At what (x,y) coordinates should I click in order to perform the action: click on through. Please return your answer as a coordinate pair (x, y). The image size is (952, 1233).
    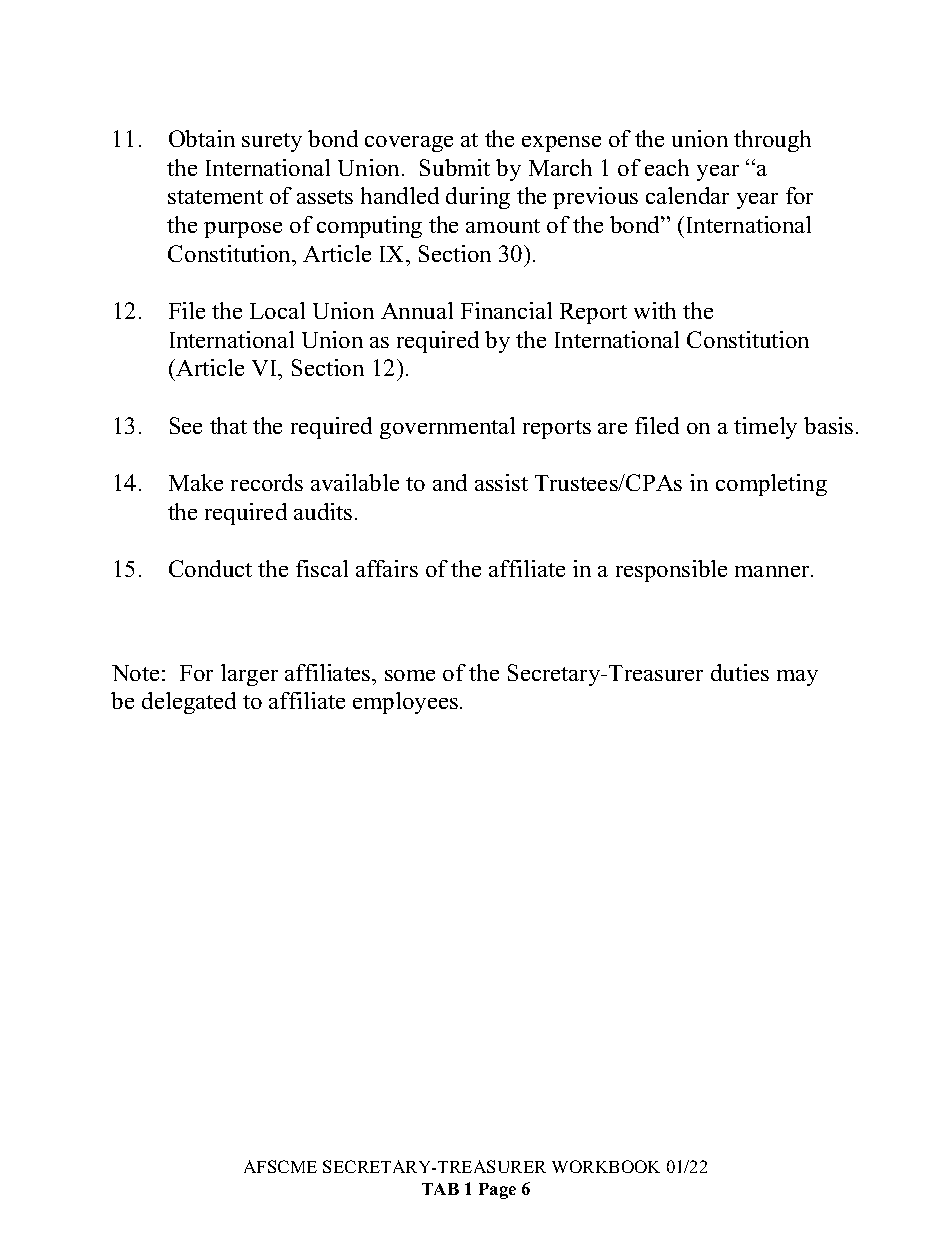
    Looking at the image, I should click on (772, 141).
